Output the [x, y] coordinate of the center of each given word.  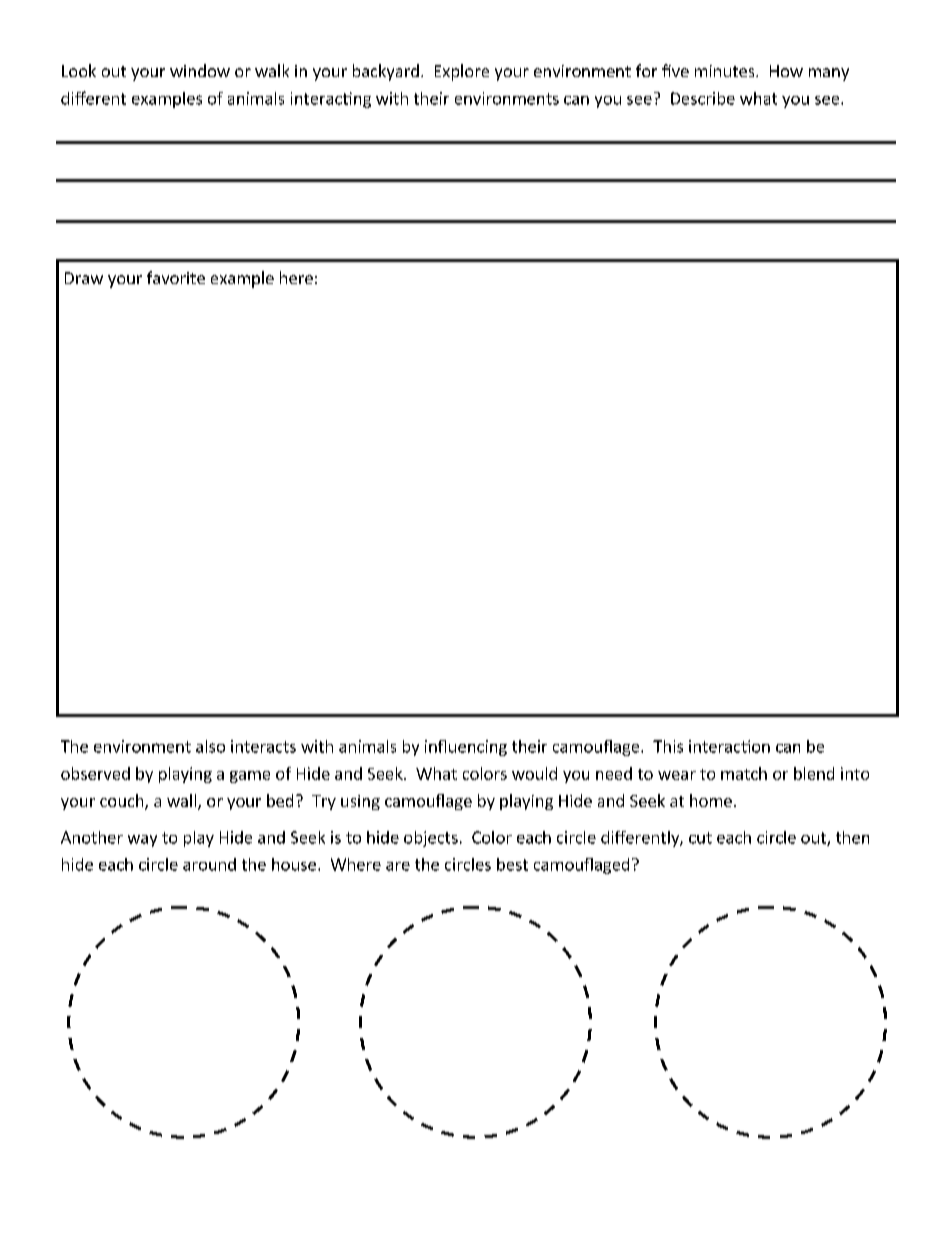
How [786, 71]
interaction [729, 746]
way [142, 841]
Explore [462, 72]
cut [700, 838]
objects [431, 839]
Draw [84, 278]
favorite [176, 277]
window [200, 70]
